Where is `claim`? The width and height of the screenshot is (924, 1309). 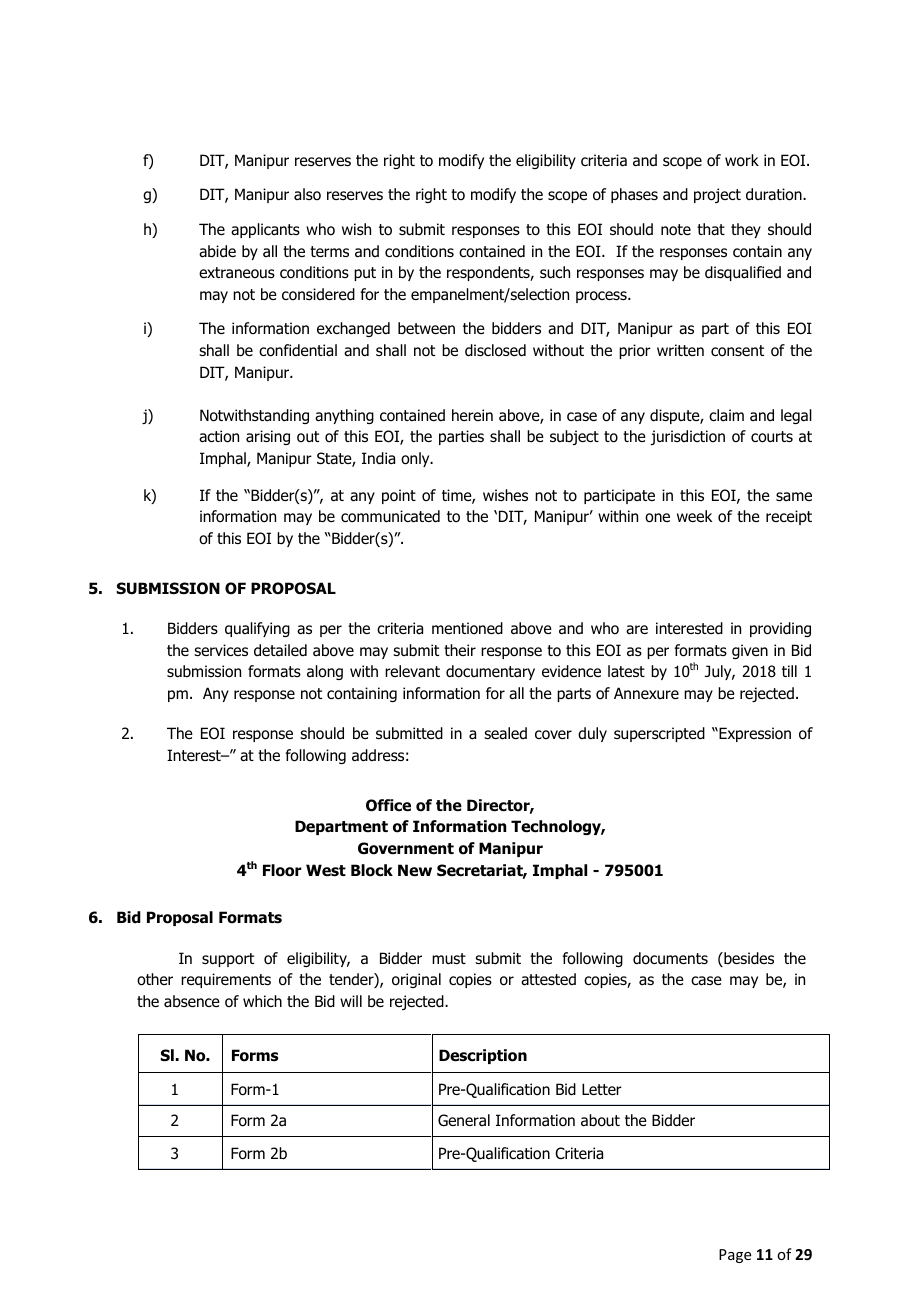 claim is located at coordinates (726, 415).
